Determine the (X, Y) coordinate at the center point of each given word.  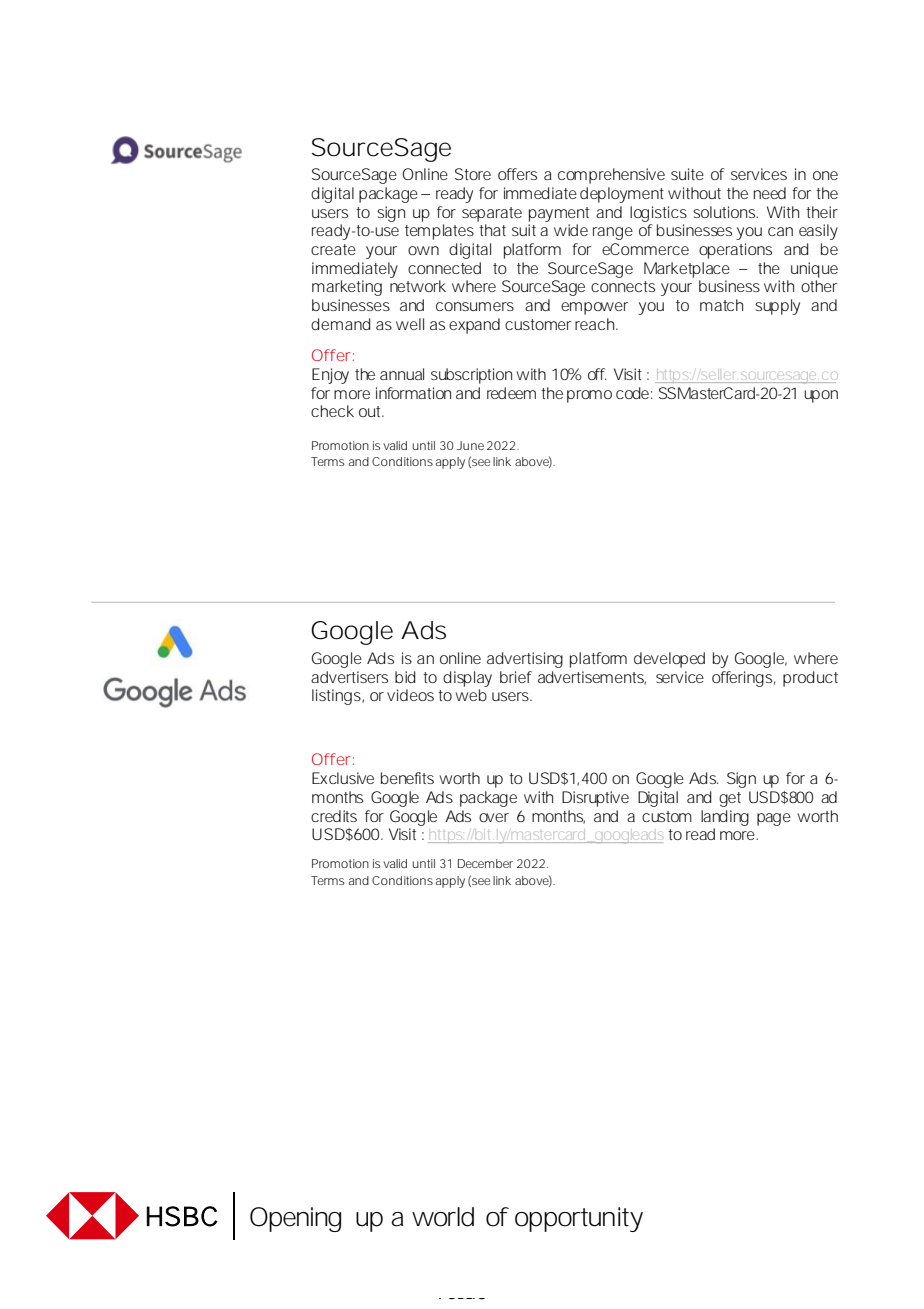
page (774, 819)
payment (559, 214)
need (770, 193)
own (423, 250)
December (485, 863)
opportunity (579, 1219)
